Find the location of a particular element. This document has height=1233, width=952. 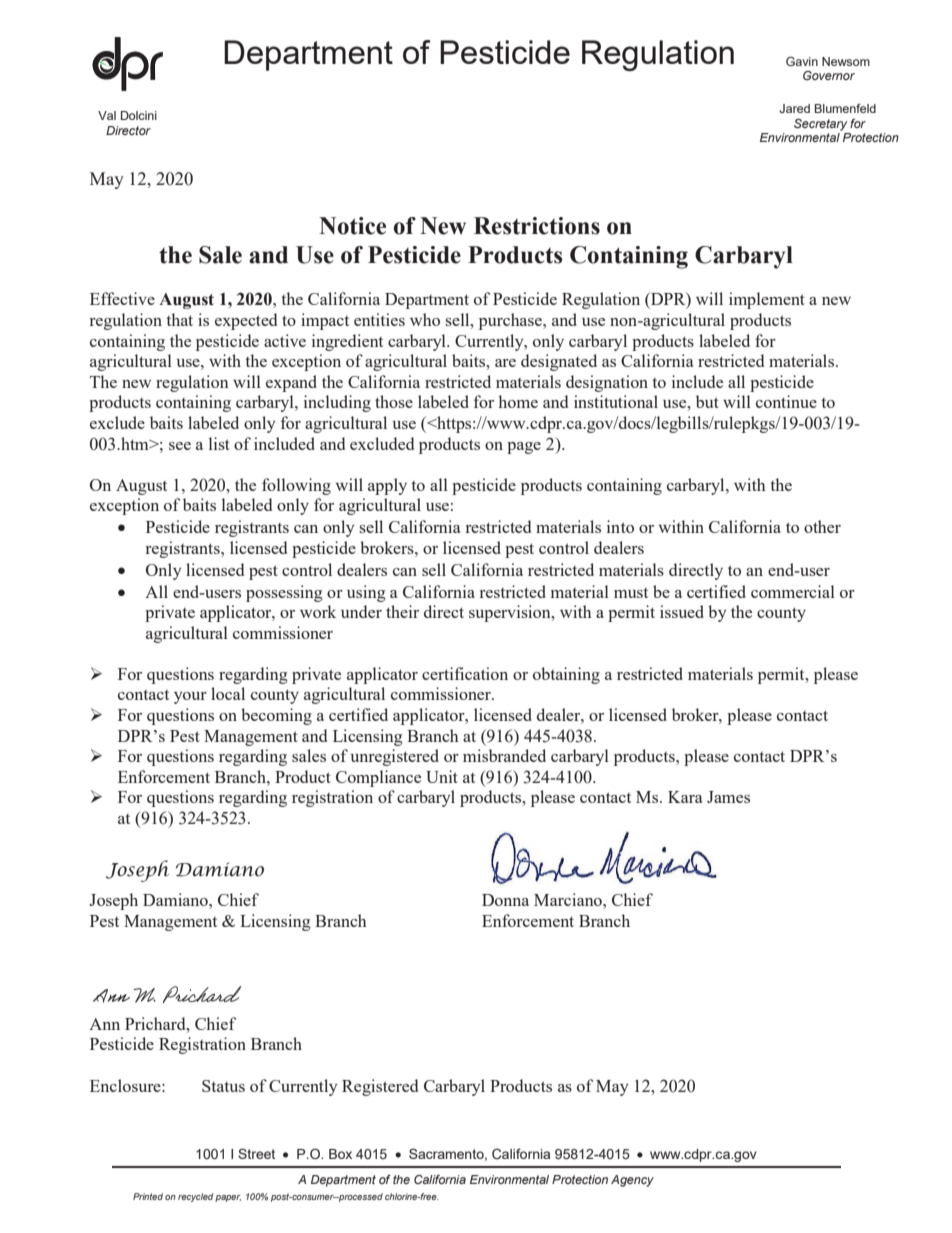

see is located at coordinates (180, 446).
